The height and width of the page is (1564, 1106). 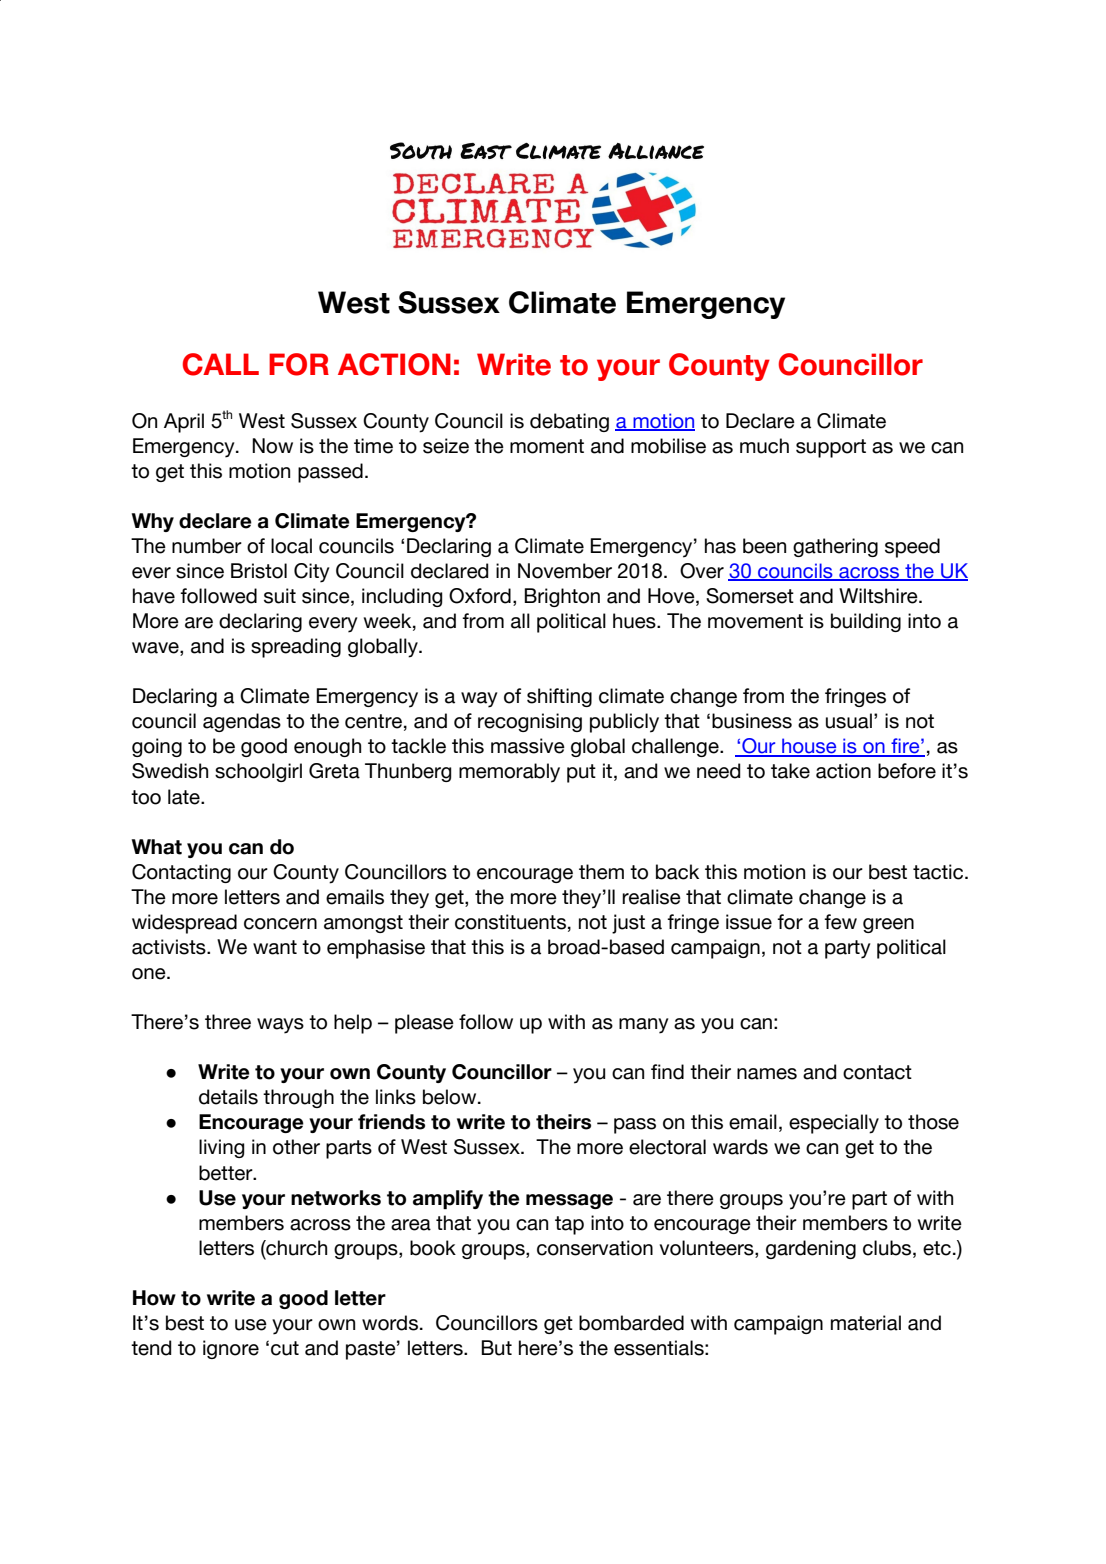 What do you see at coordinates (220, 364) in the page?
I see `CALL` at bounding box center [220, 364].
